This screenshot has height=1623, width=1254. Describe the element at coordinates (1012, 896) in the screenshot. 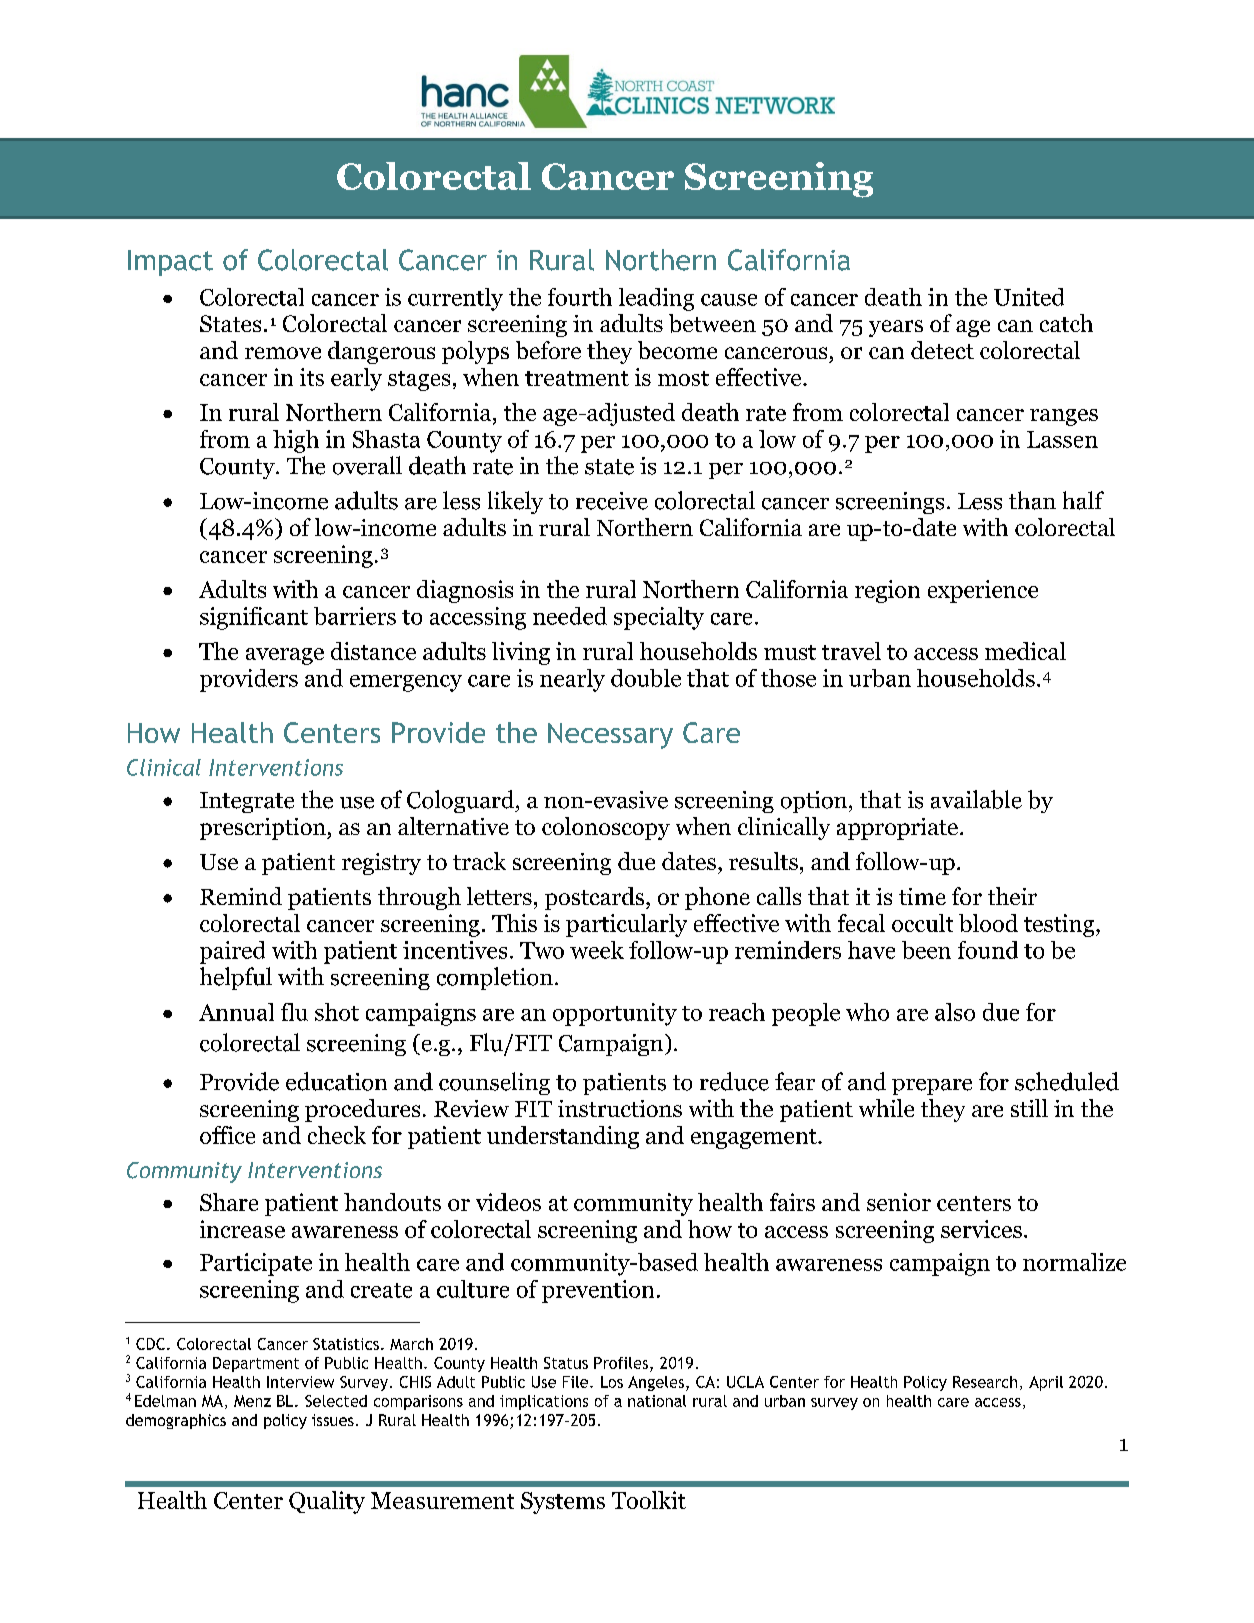

I see `their` at that location.
